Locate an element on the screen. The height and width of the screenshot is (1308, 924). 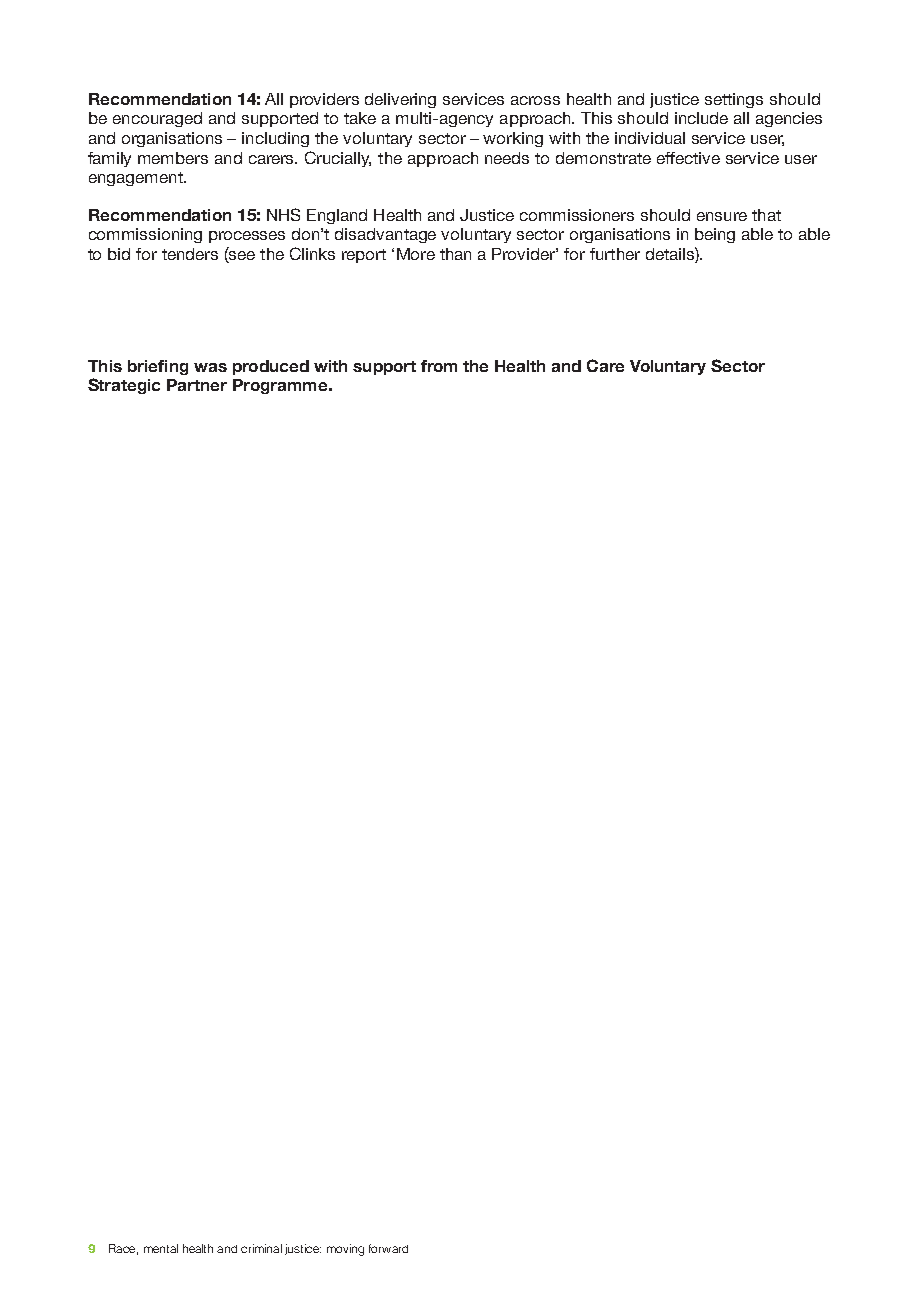
delivering is located at coordinates (400, 100).
